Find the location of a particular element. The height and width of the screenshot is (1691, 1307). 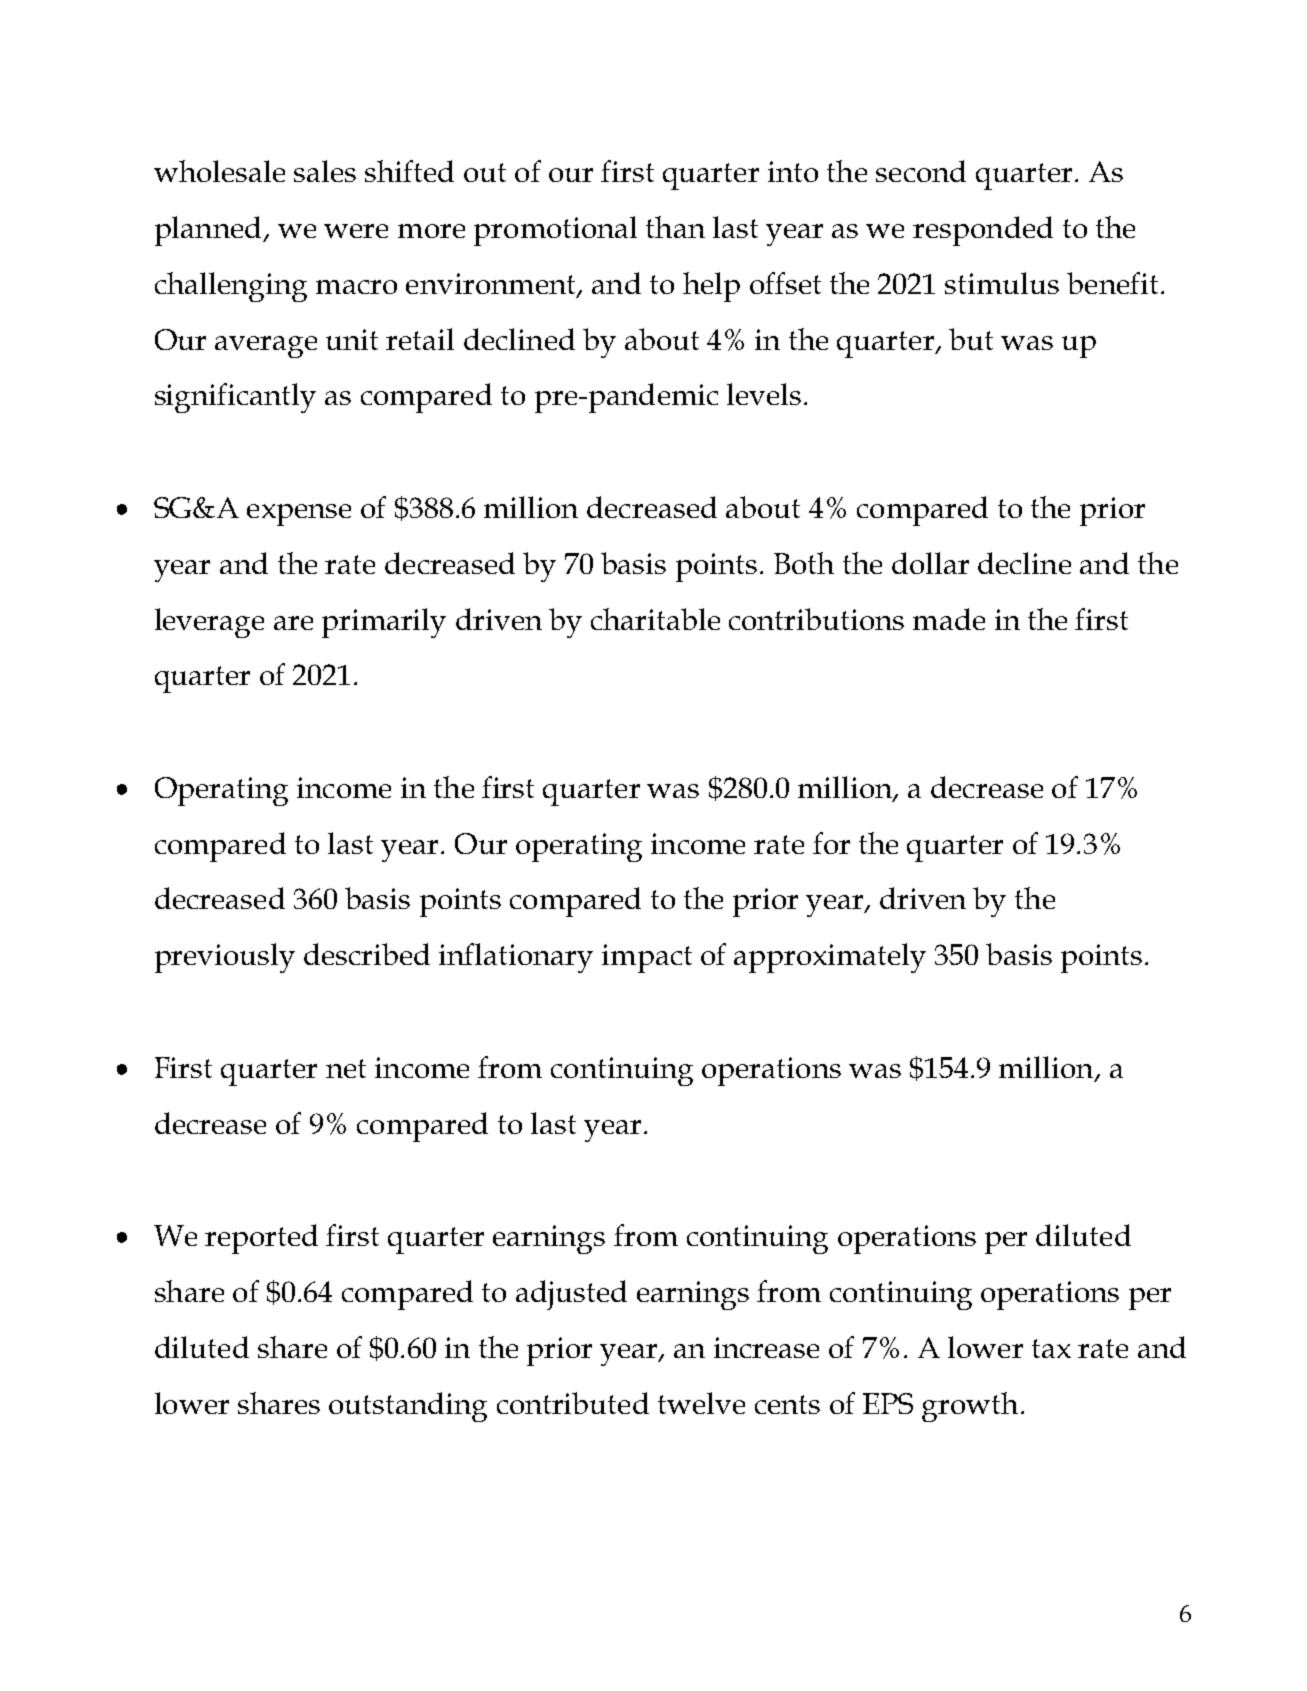

made is located at coordinates (949, 619).
